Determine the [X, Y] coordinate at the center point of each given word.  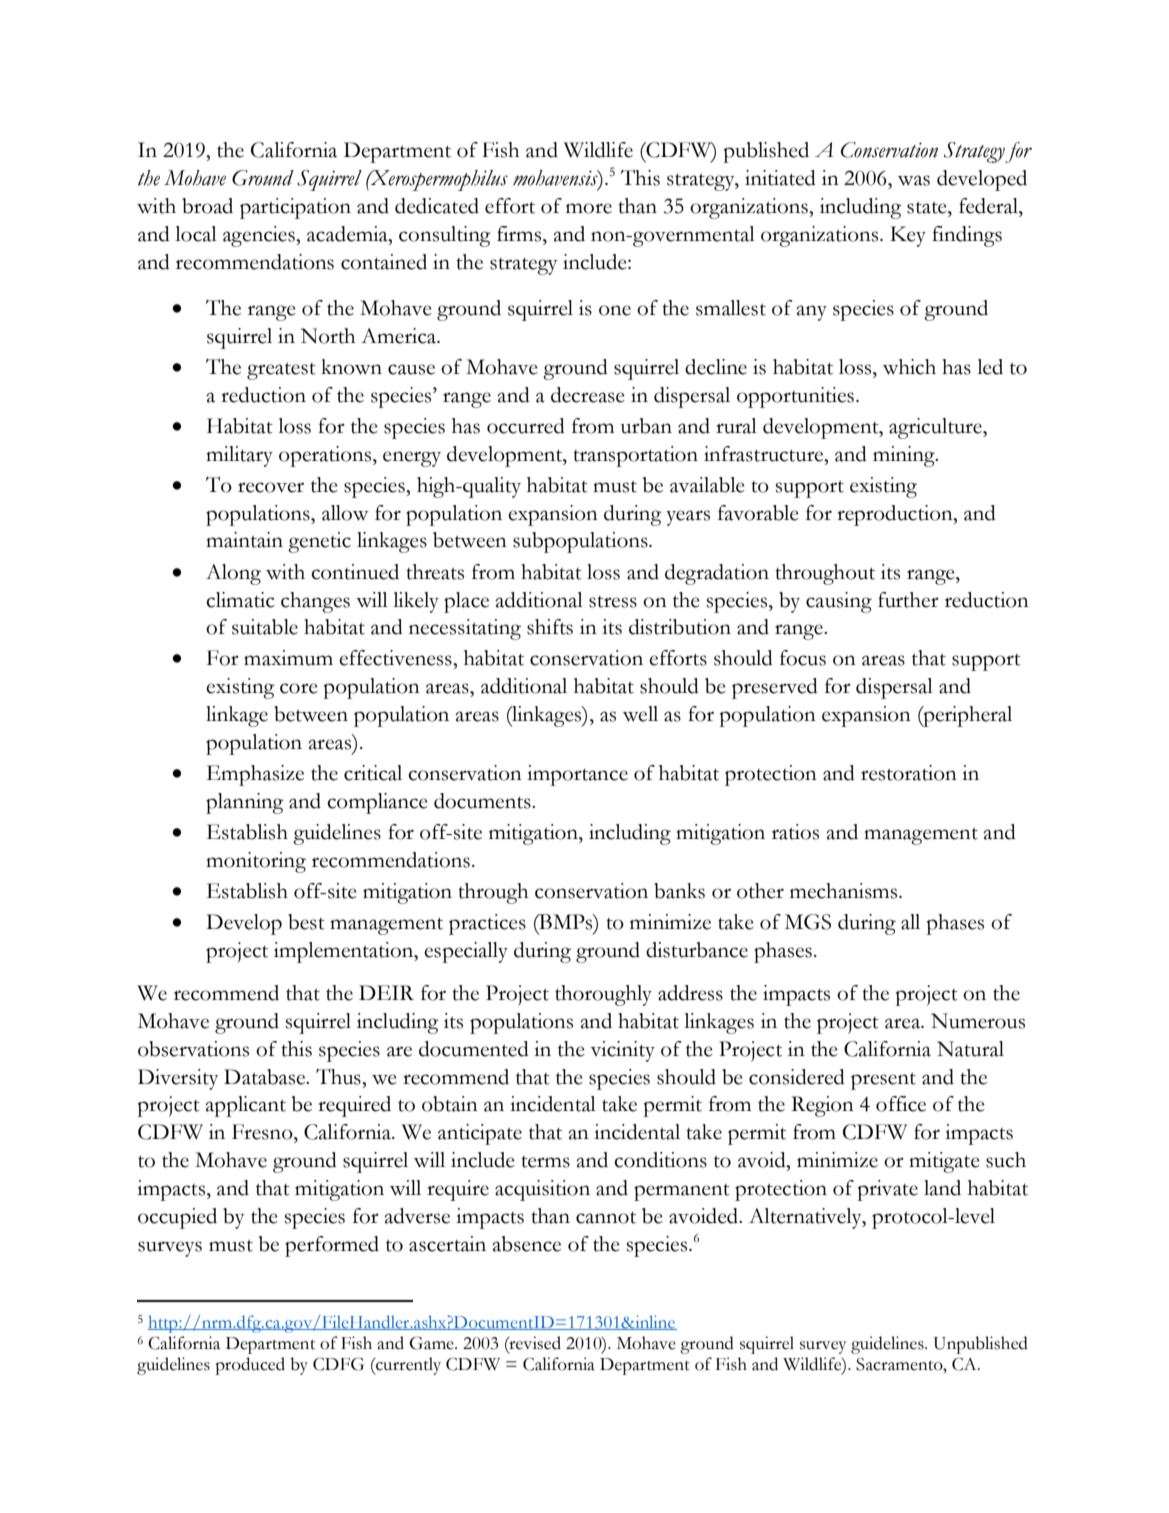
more [589, 208]
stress [613, 602]
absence [526, 1244]
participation [295, 208]
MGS [808, 922]
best [306, 922]
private [888, 1190]
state [928, 208]
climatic [240, 600]
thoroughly [603, 995]
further [908, 600]
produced [250, 1366]
